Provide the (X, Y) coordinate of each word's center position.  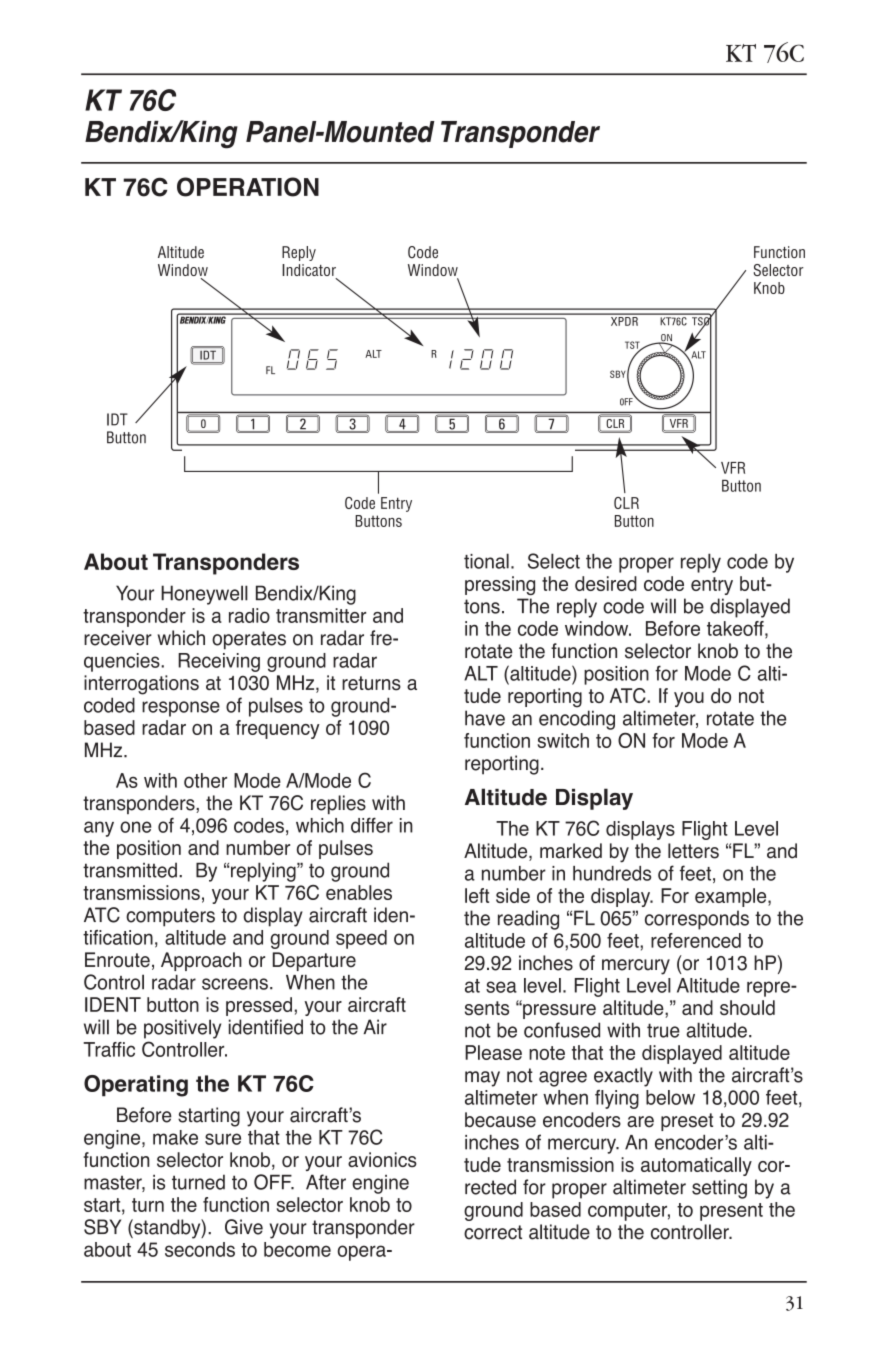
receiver (118, 638)
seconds (200, 1249)
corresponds (697, 920)
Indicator (309, 271)
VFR (733, 468)
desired (606, 583)
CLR (626, 503)
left (477, 895)
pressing (500, 585)
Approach (201, 961)
